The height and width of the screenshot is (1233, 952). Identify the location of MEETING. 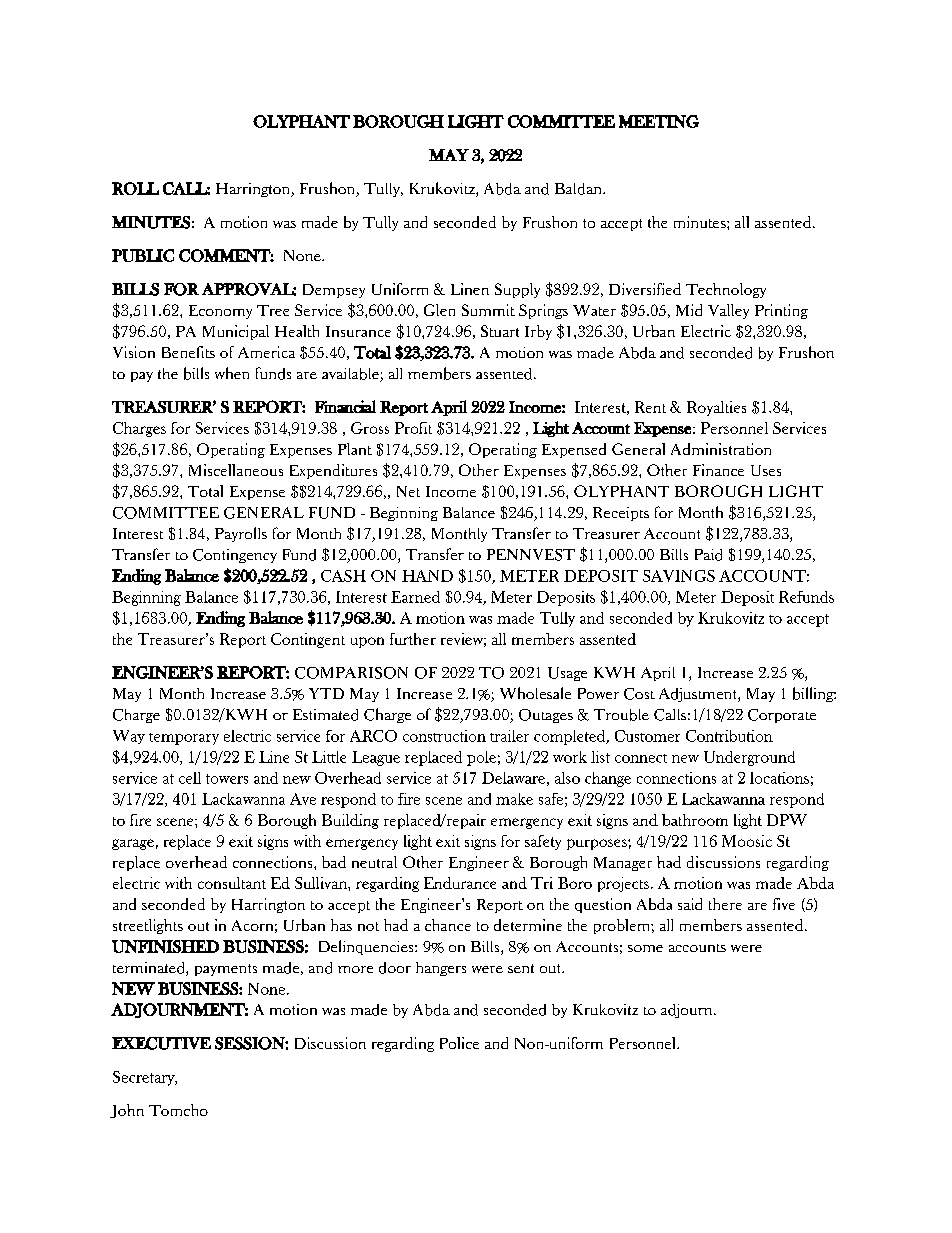
(659, 121).
